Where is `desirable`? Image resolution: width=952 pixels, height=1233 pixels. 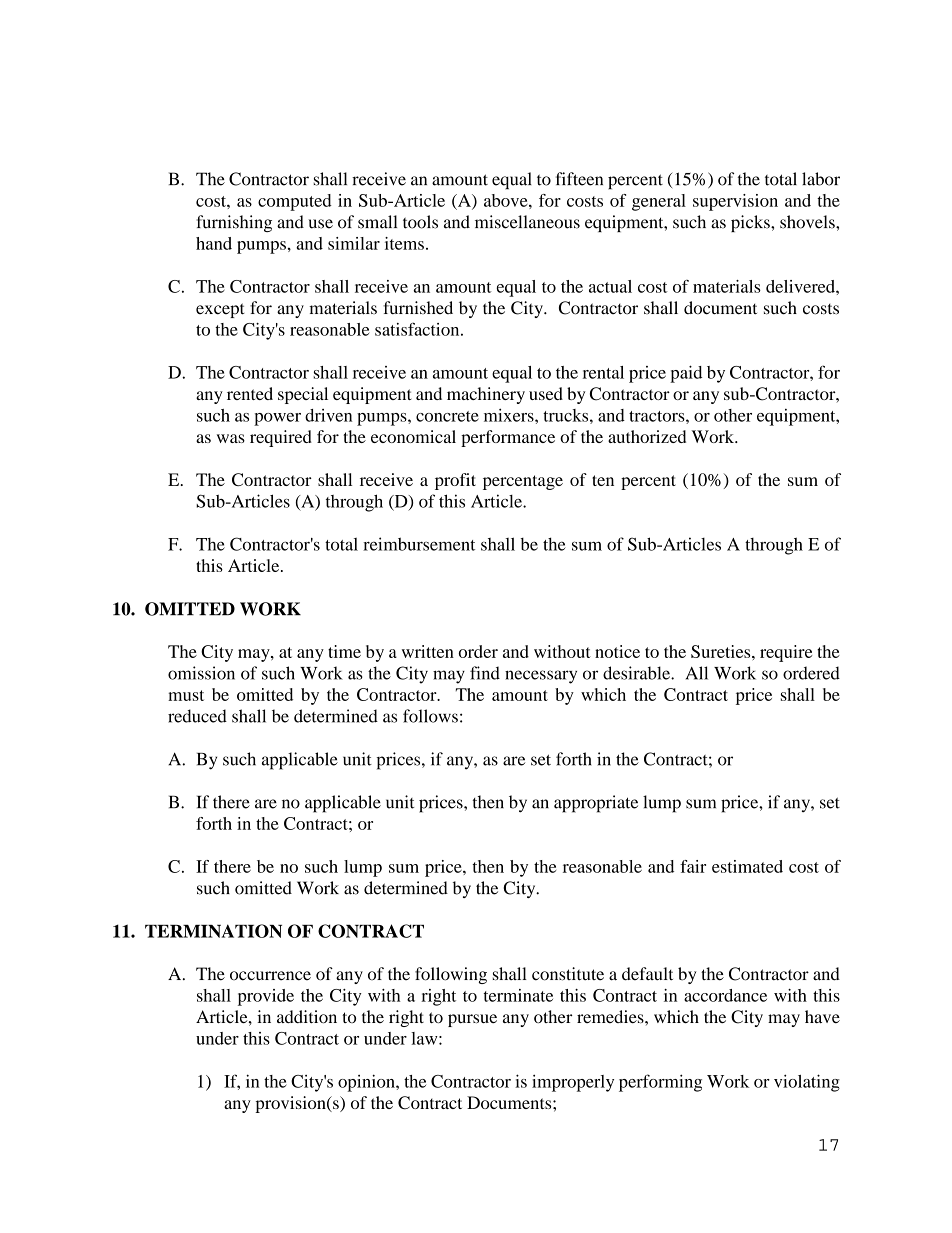
desirable is located at coordinates (637, 673).
